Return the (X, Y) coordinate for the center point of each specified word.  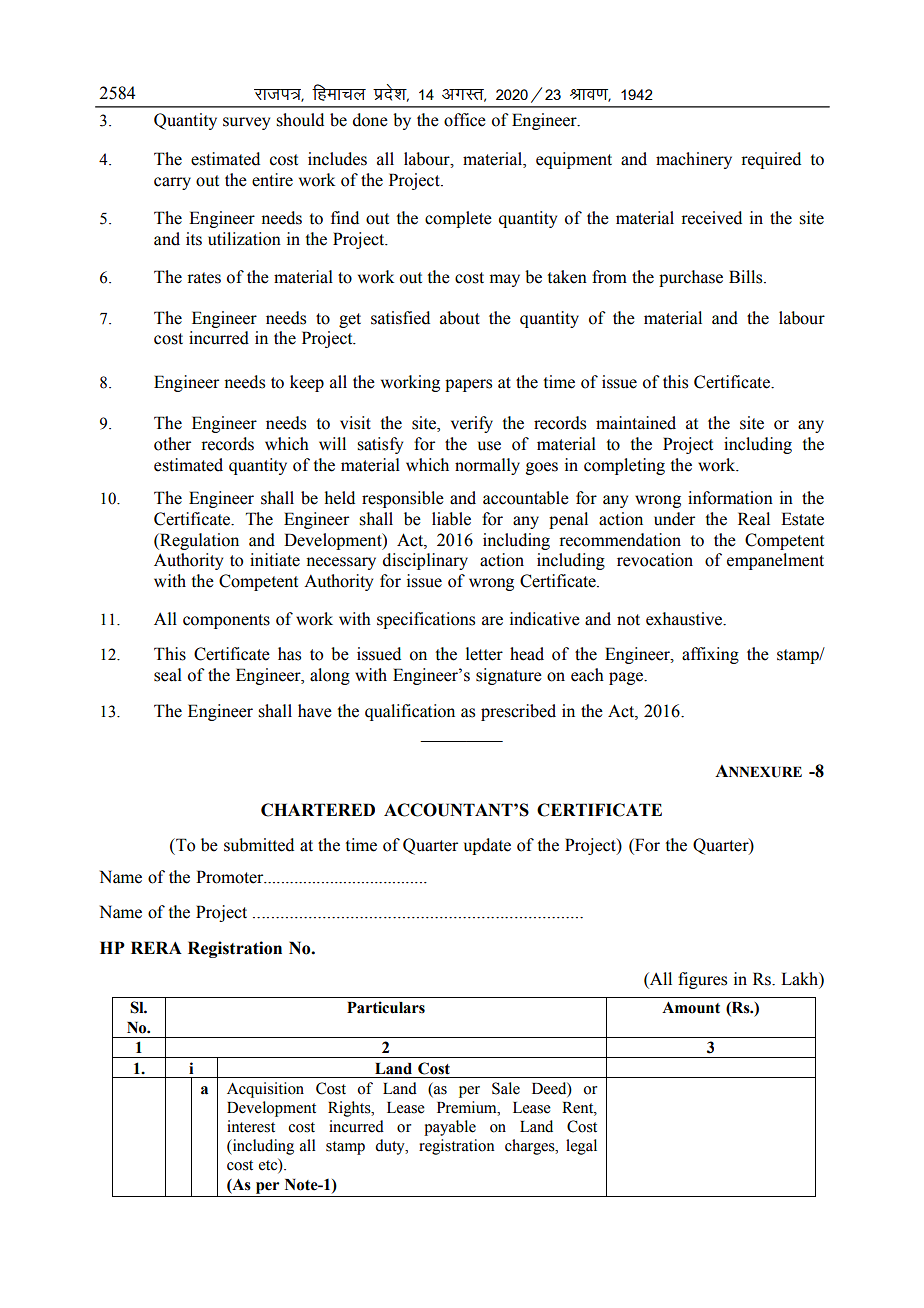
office (465, 120)
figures (702, 980)
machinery (694, 160)
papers (468, 385)
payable (450, 1128)
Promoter (231, 877)
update (487, 846)
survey (246, 123)
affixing (710, 655)
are (492, 621)
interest (251, 1126)
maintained (636, 423)
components (226, 621)
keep (307, 383)
